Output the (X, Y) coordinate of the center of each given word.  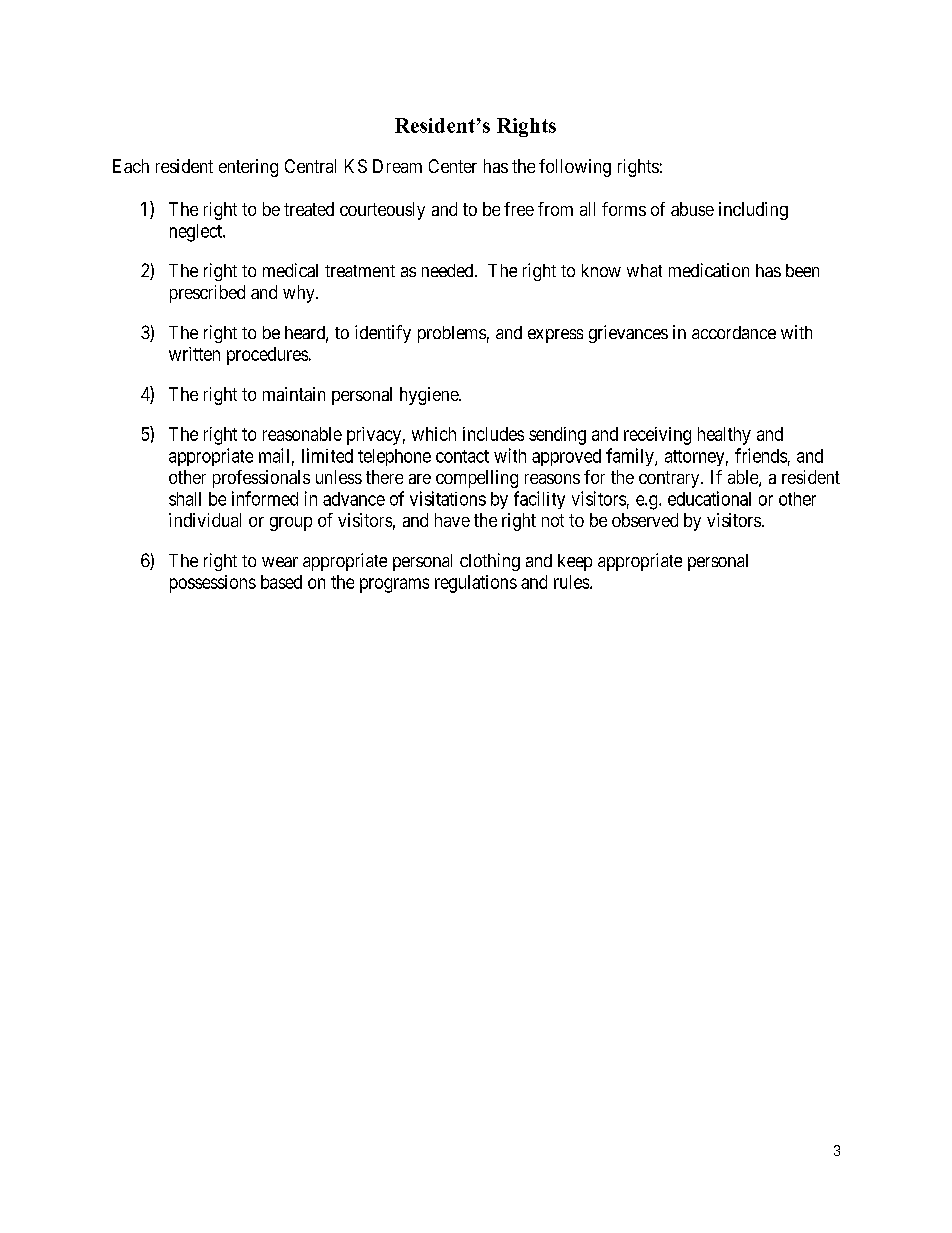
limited (327, 455)
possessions (213, 584)
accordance (734, 332)
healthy (724, 436)
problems (452, 334)
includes (493, 434)
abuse (692, 209)
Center (453, 166)
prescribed (207, 294)
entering (248, 168)
